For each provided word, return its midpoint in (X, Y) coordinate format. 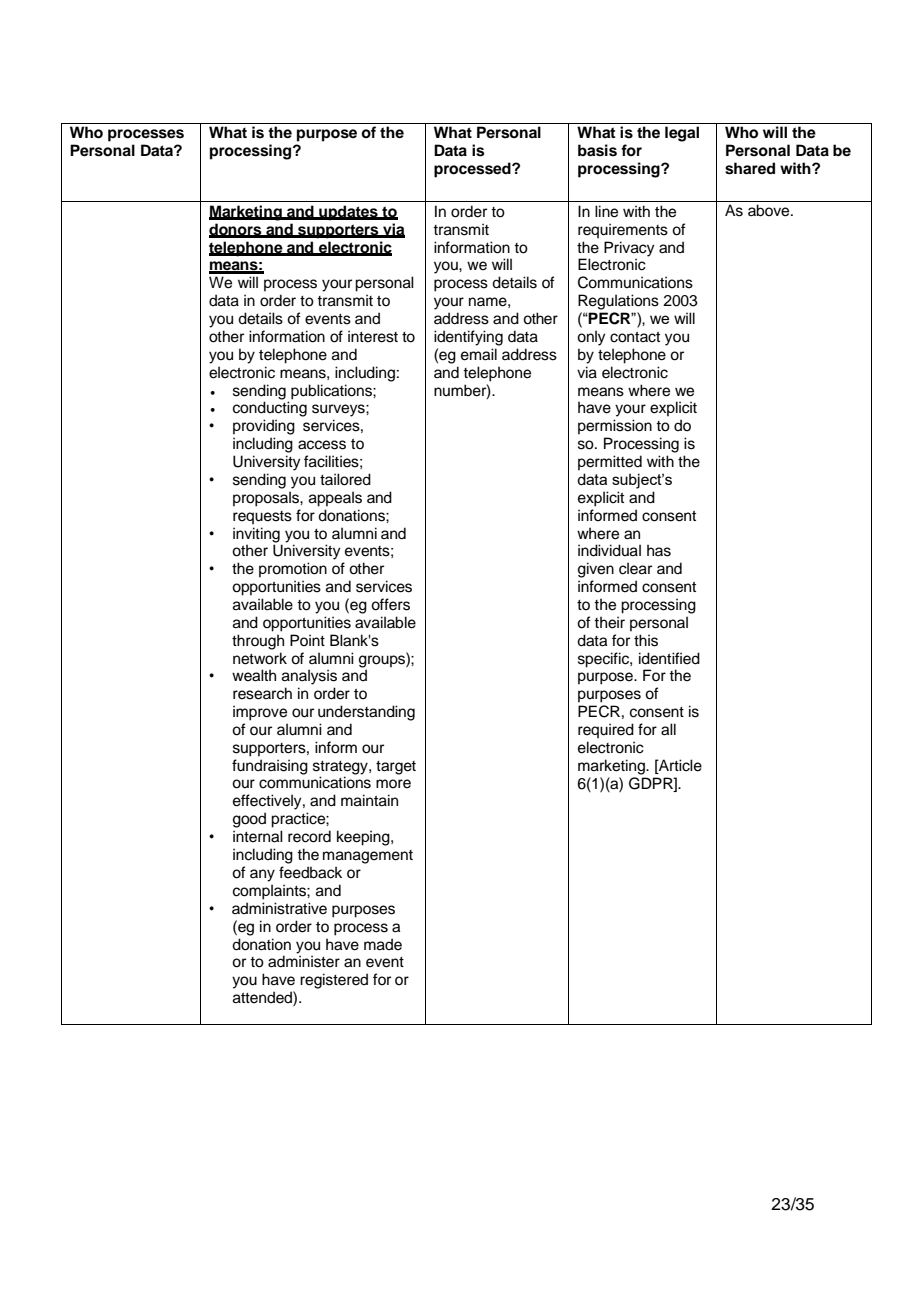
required (606, 730)
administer (304, 961)
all (668, 729)
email (479, 354)
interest (373, 336)
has (659, 550)
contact (635, 337)
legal (682, 134)
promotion (293, 569)
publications (332, 392)
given (596, 570)
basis (597, 150)
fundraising (270, 767)
